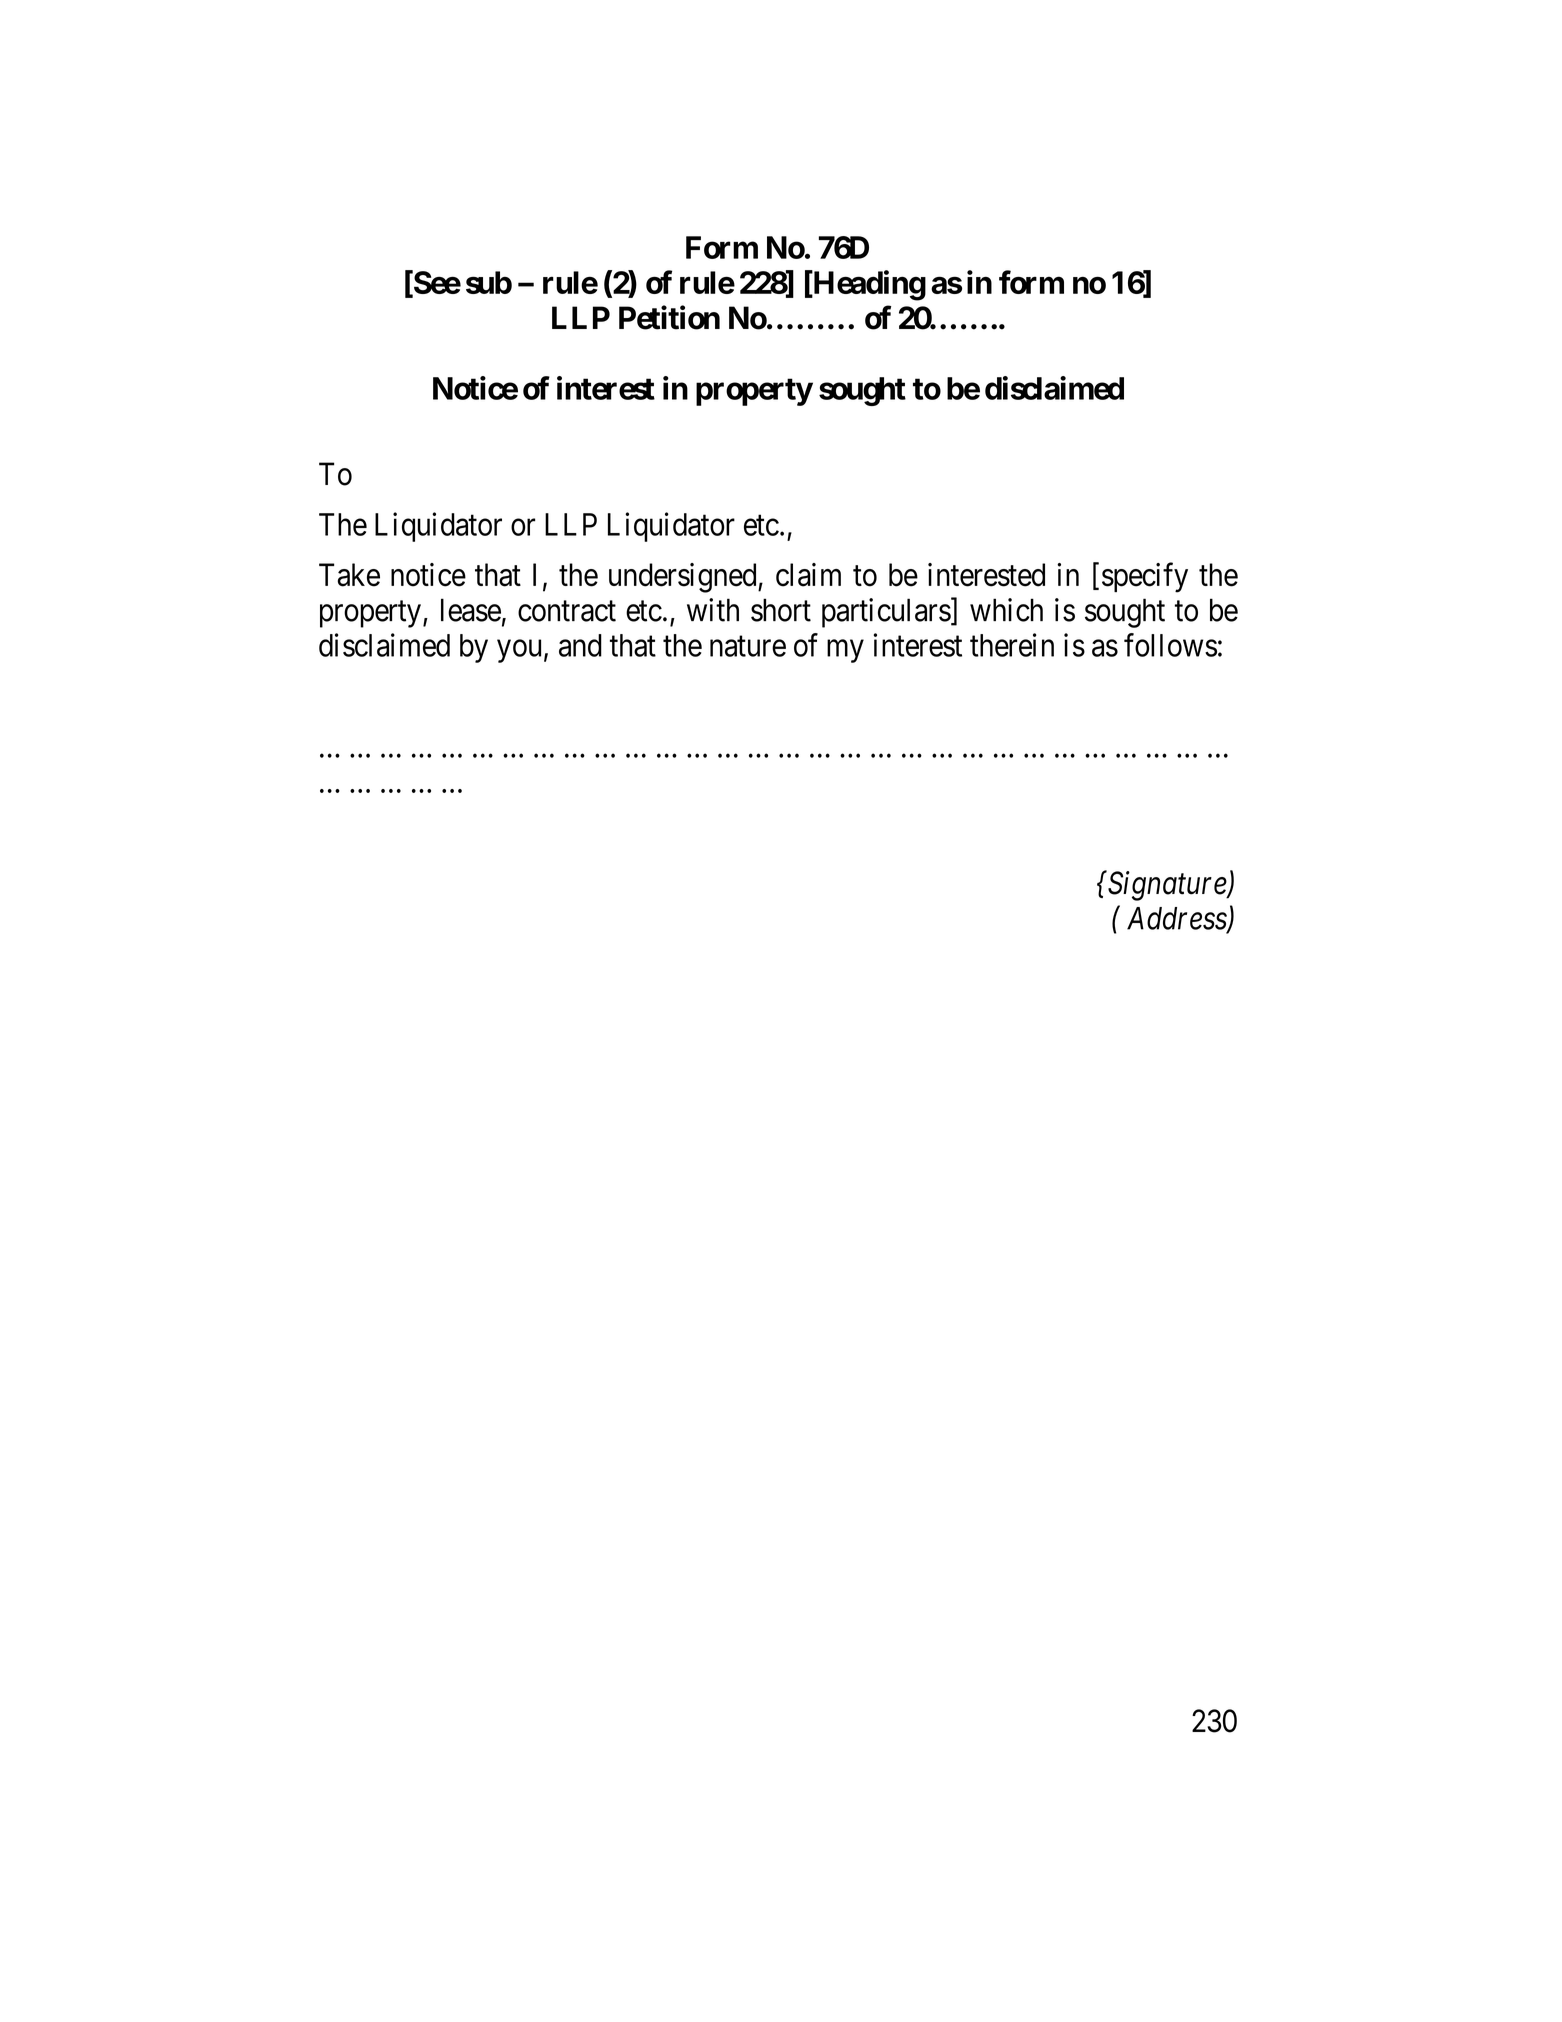 Image resolution: width=1562 pixels, height=2022 pixels. Describe the element at coordinates (519, 651) in the screenshot. I see `you` at that location.
